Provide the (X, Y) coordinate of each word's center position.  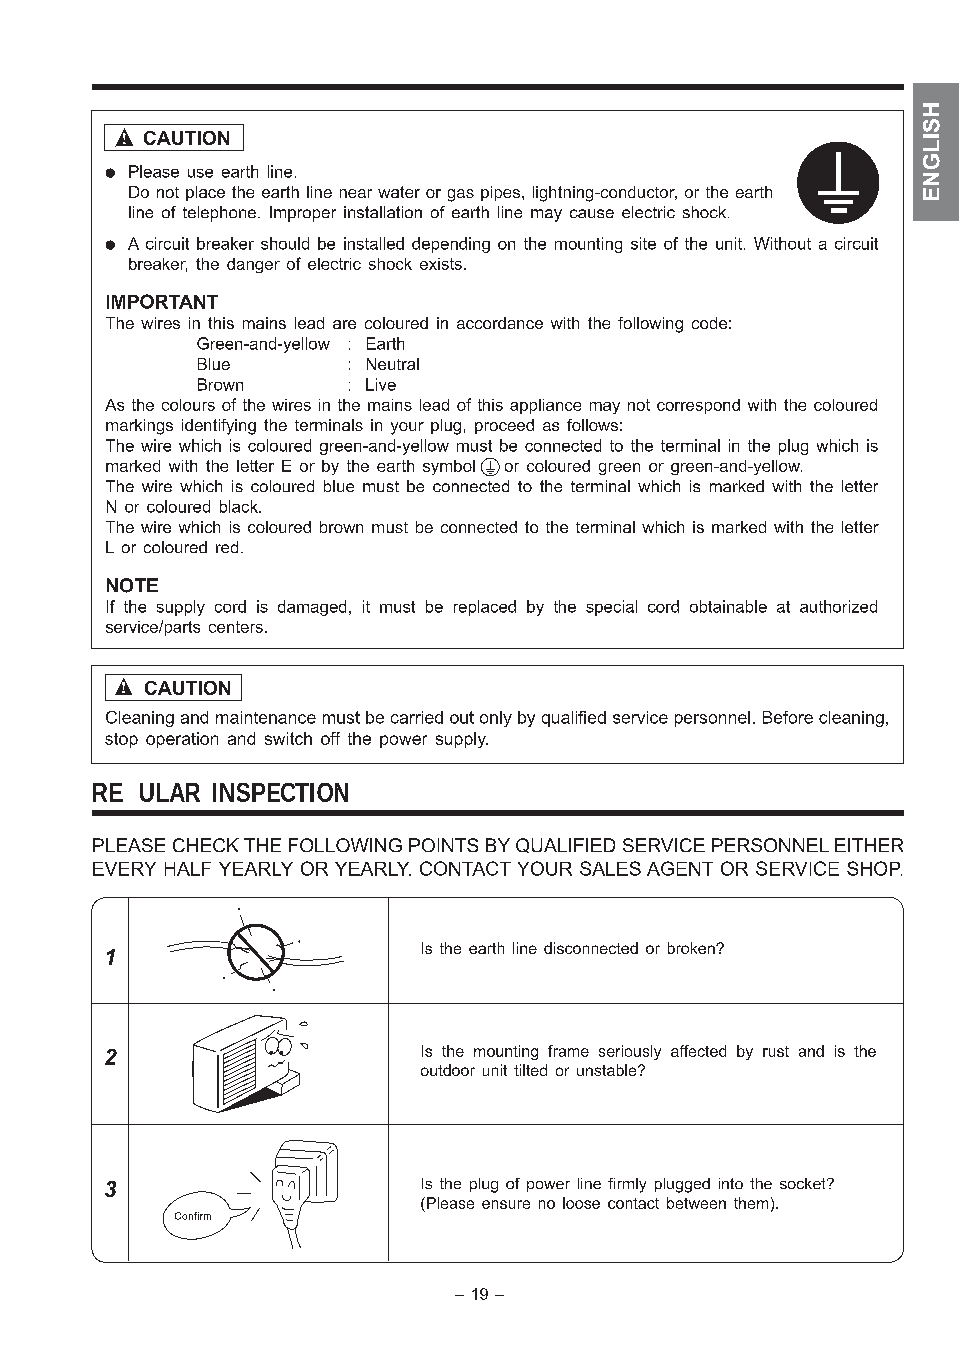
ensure (506, 1204)
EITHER (869, 845)
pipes (500, 193)
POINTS (443, 845)
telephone (219, 214)
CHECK (206, 845)
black (240, 506)
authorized (838, 606)
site (643, 243)
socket (804, 1183)
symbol (449, 467)
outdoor (448, 1070)
